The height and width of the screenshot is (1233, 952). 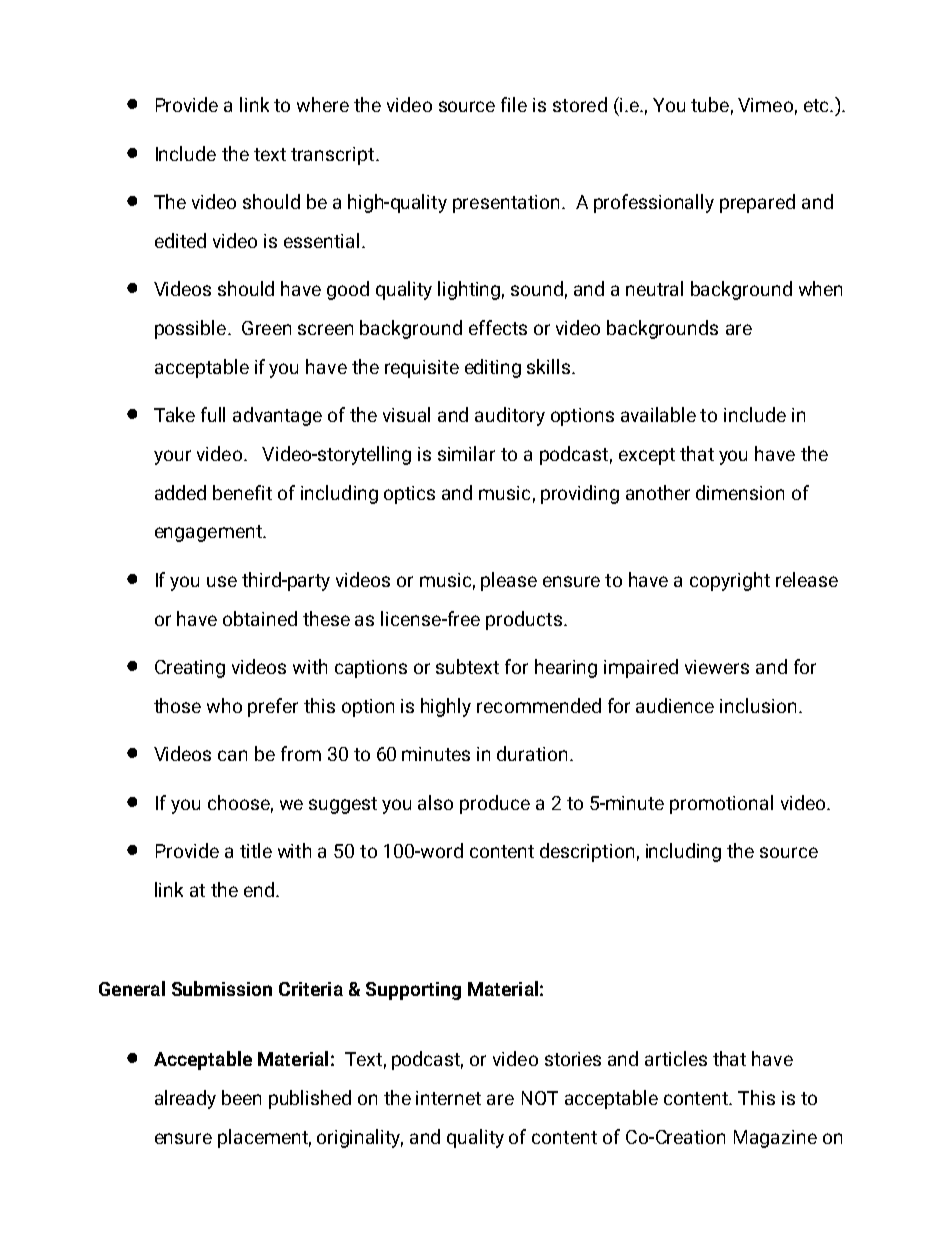 What do you see at coordinates (213, 414) in the screenshot?
I see `full` at bounding box center [213, 414].
